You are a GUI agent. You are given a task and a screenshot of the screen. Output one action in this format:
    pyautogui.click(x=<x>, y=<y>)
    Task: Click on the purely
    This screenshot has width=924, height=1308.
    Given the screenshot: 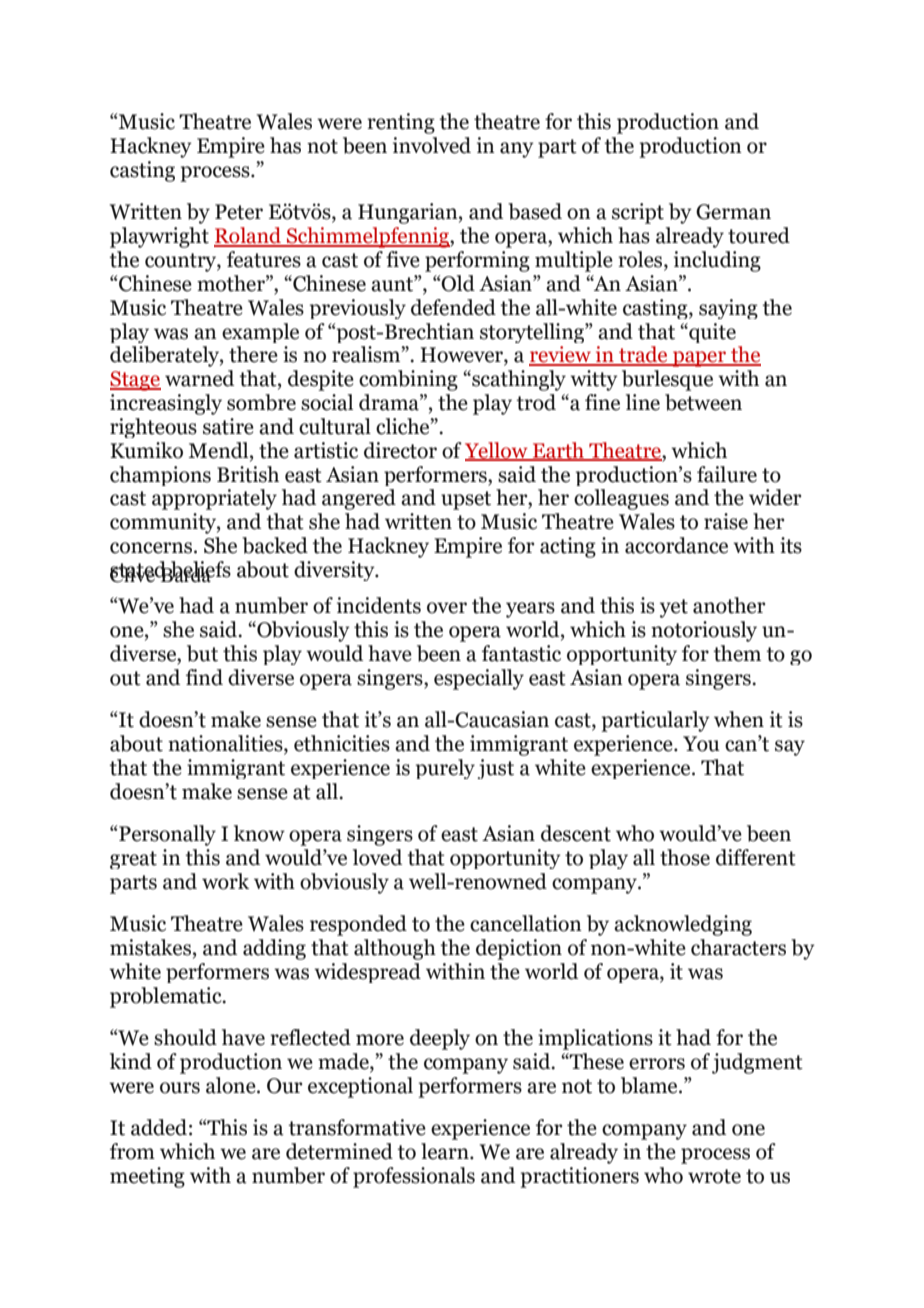 What is the action you would take?
    pyautogui.click(x=445, y=769)
